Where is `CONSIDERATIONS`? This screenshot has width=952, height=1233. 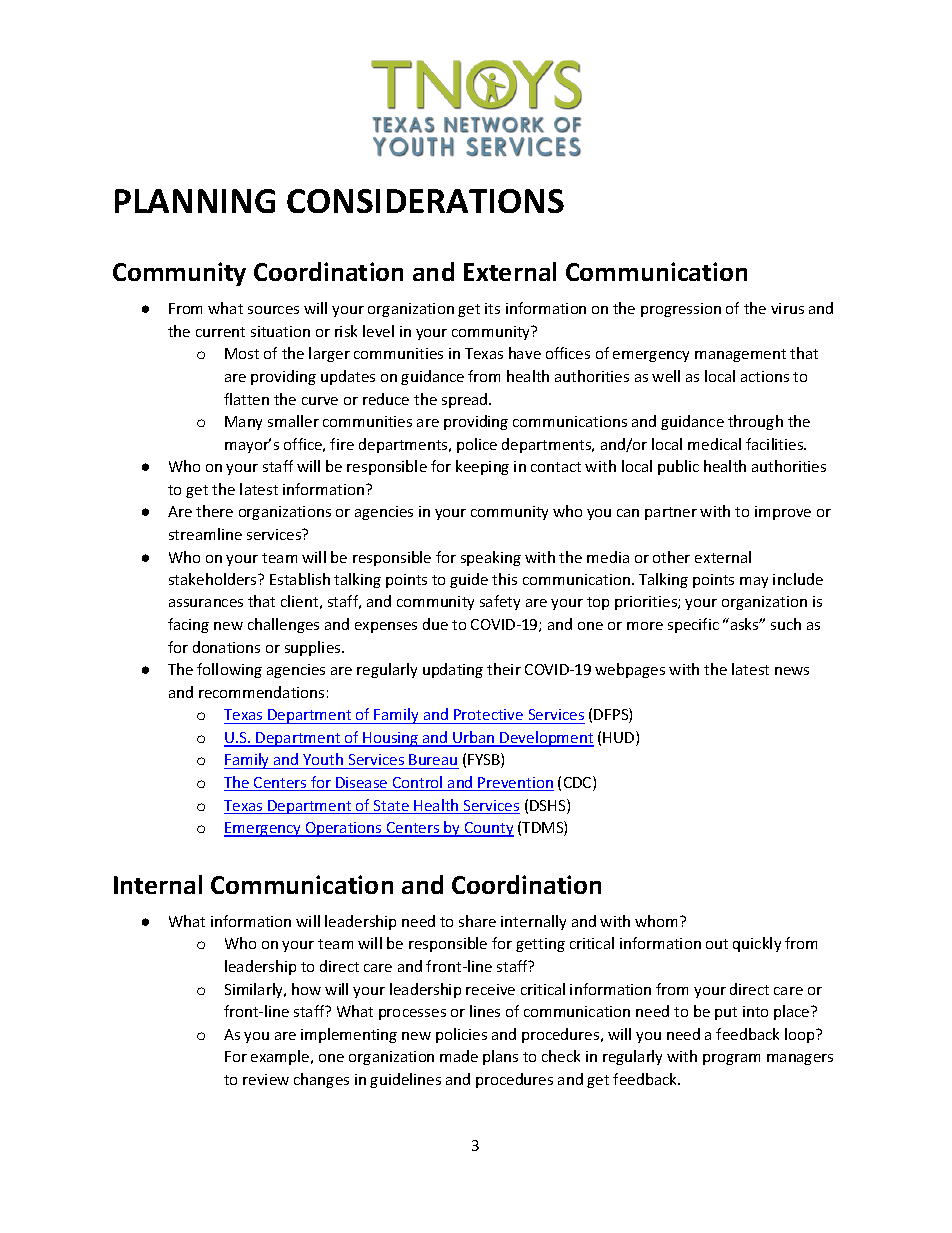
CONSIDERATIONS is located at coordinates (425, 201).
